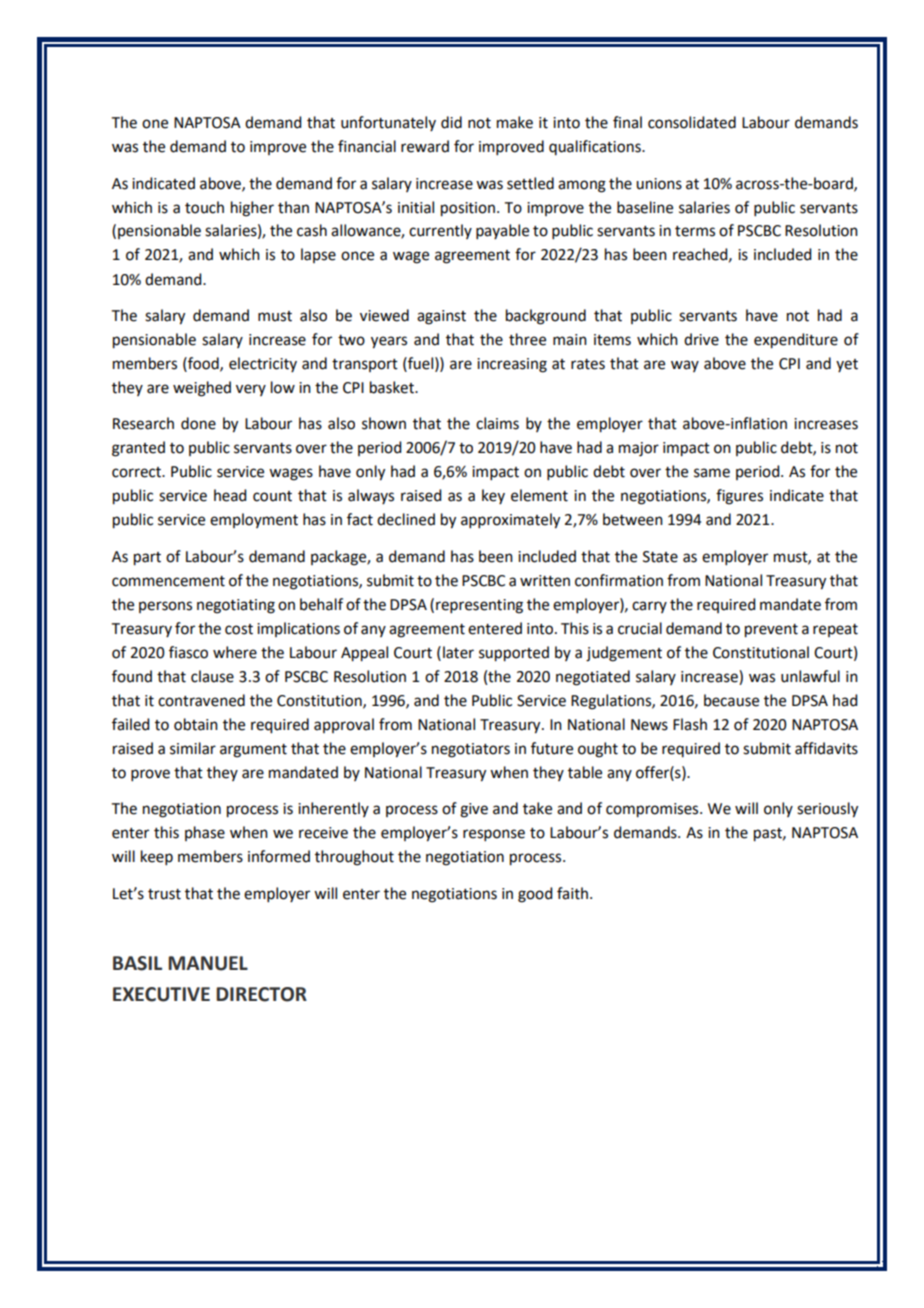  What do you see at coordinates (535, 895) in the screenshot?
I see `good` at bounding box center [535, 895].
